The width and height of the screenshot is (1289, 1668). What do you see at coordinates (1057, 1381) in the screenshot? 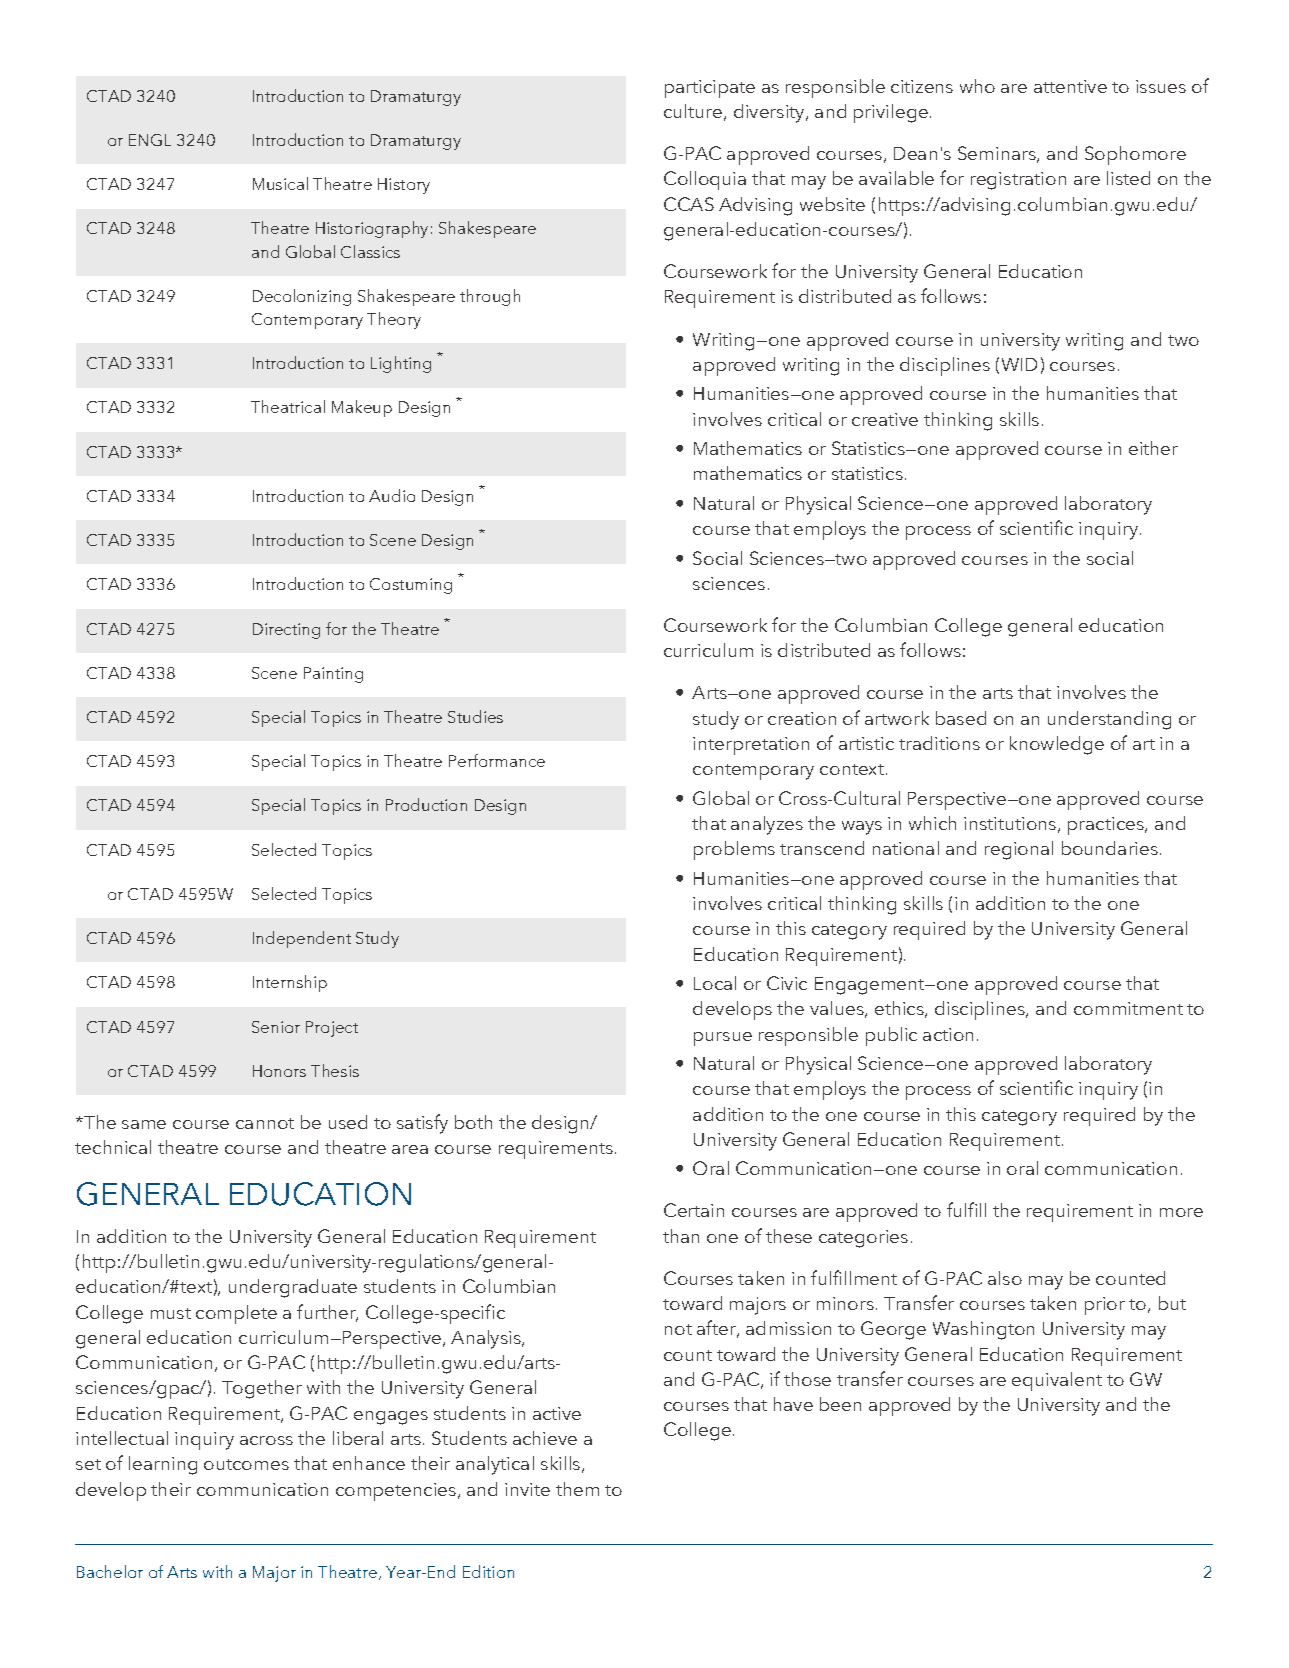
I see `equivalent` at bounding box center [1057, 1381].
